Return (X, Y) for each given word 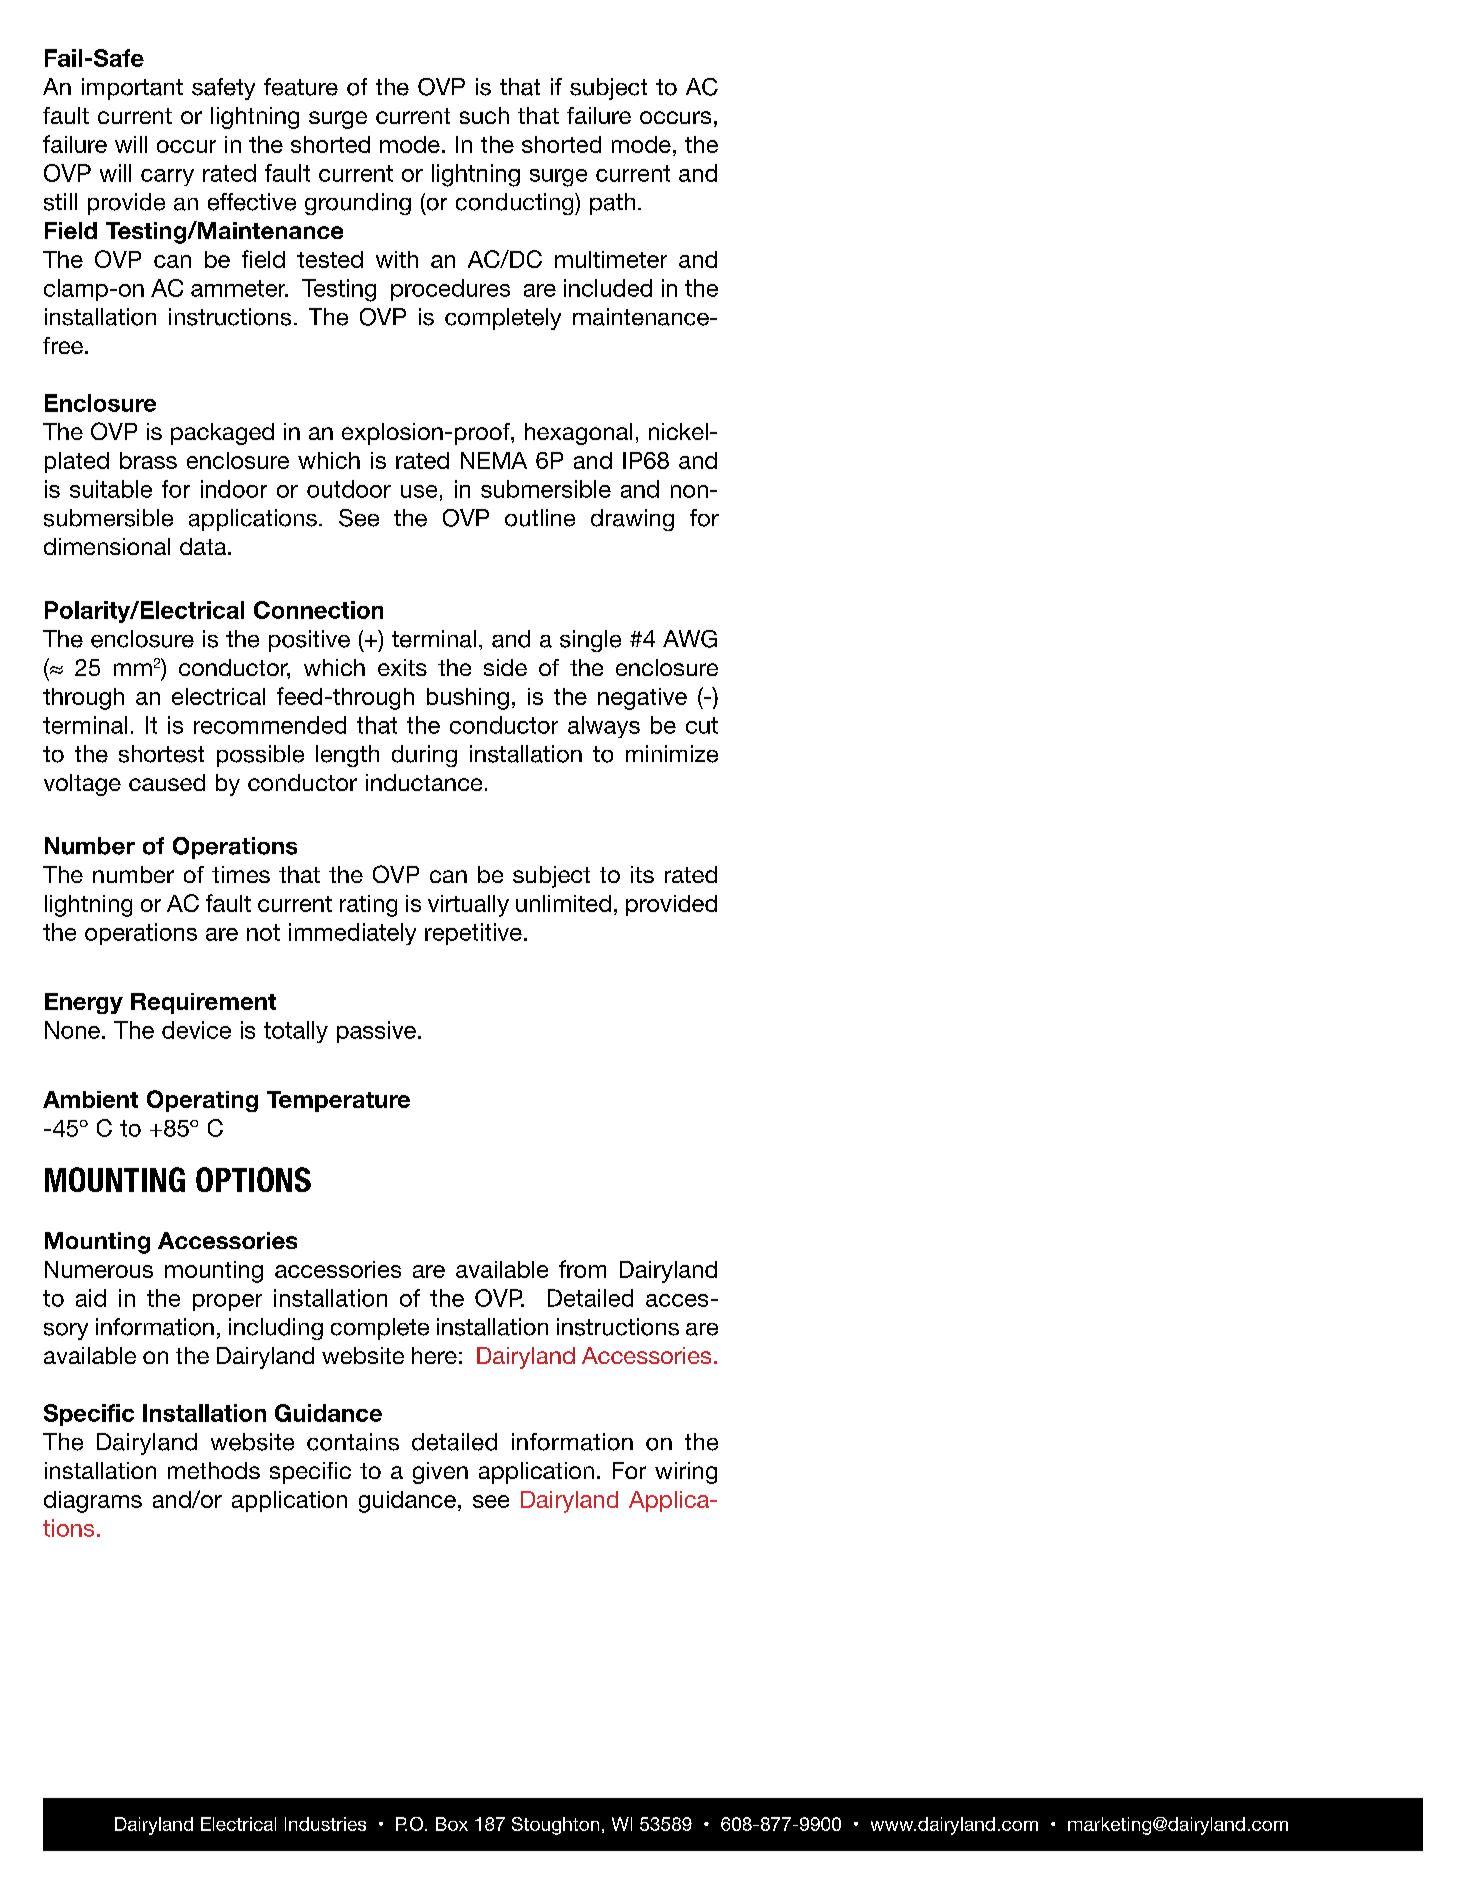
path (612, 204)
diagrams (93, 1502)
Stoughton (555, 1826)
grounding (358, 204)
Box (452, 1824)
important (132, 89)
